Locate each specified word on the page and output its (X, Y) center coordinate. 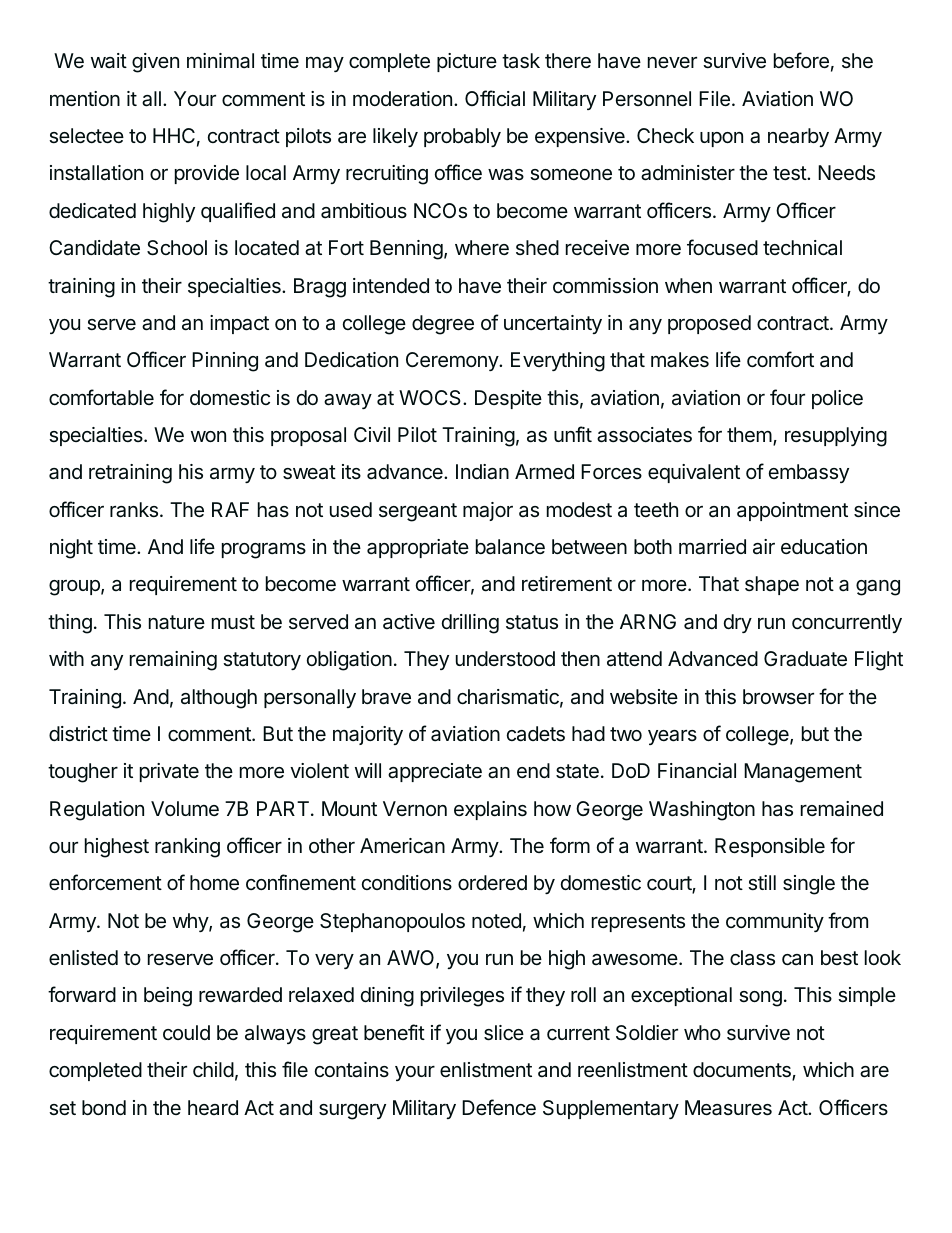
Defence (499, 1107)
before (801, 60)
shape (772, 585)
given (155, 63)
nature (177, 622)
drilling (470, 624)
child (213, 1069)
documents (743, 1071)
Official (495, 98)
